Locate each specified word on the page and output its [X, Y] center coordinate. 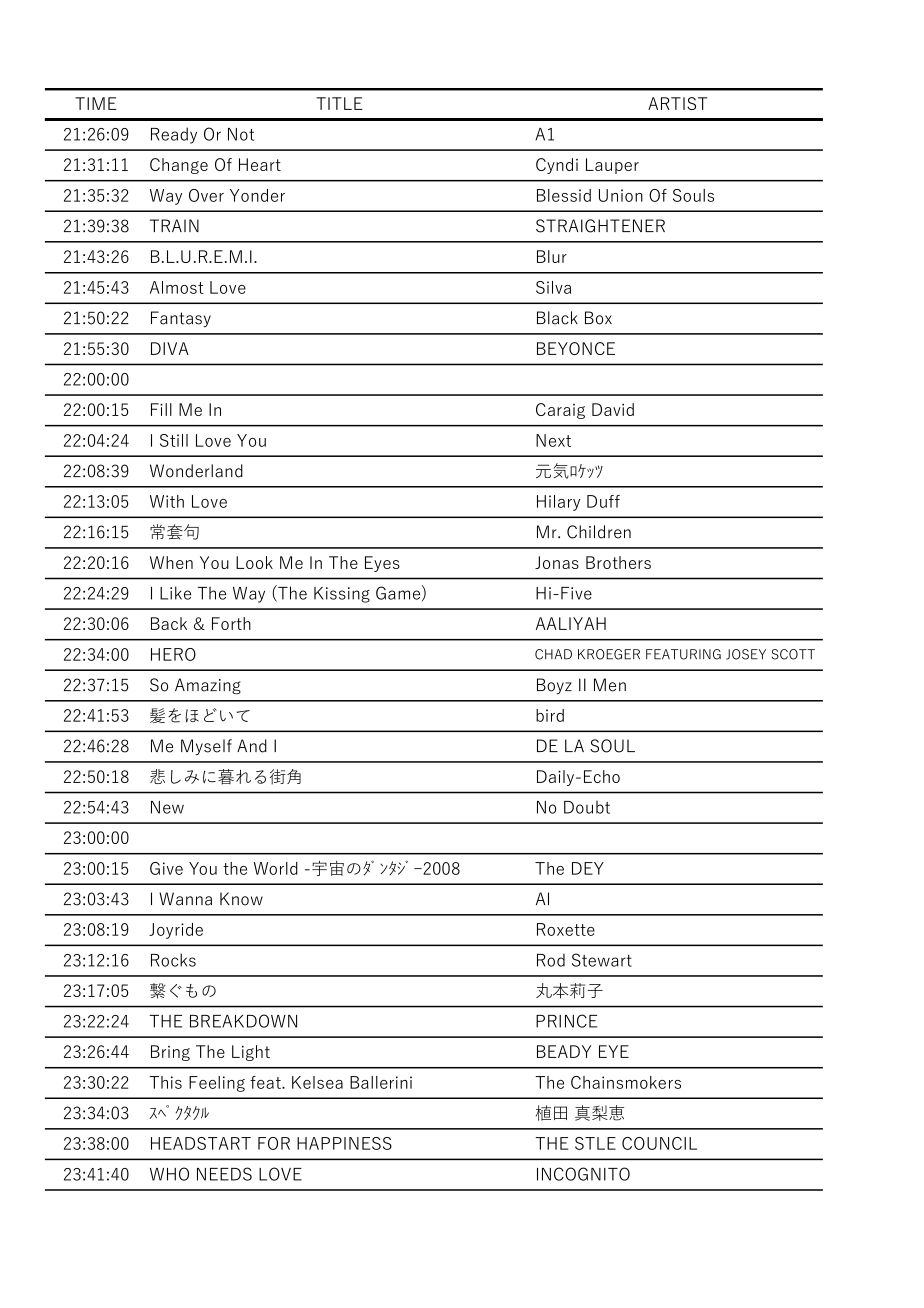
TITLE [339, 103]
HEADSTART [201, 1143]
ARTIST [677, 103]
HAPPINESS [344, 1143]
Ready [174, 135]
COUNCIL [659, 1143]
